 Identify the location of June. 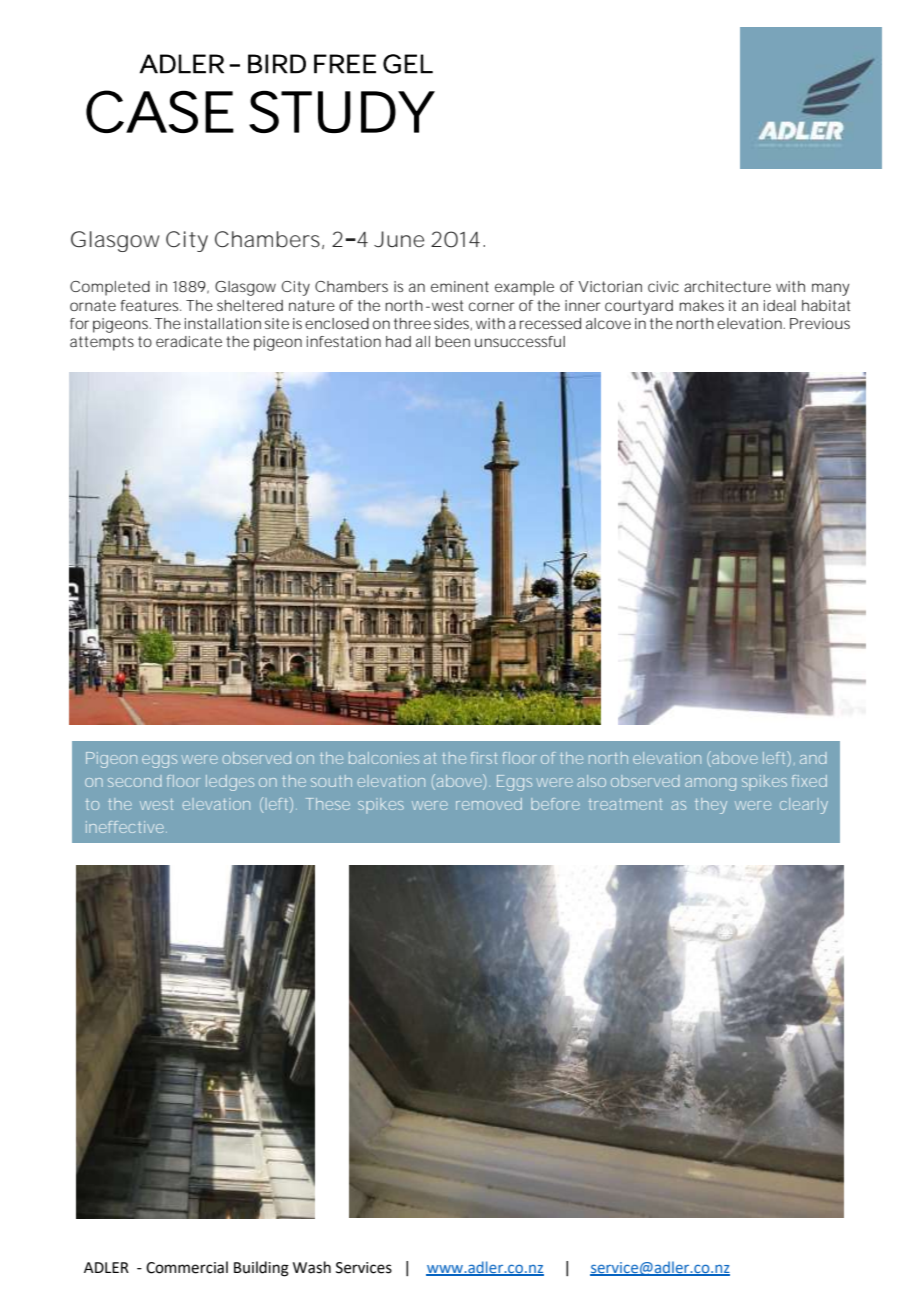
(399, 239).
